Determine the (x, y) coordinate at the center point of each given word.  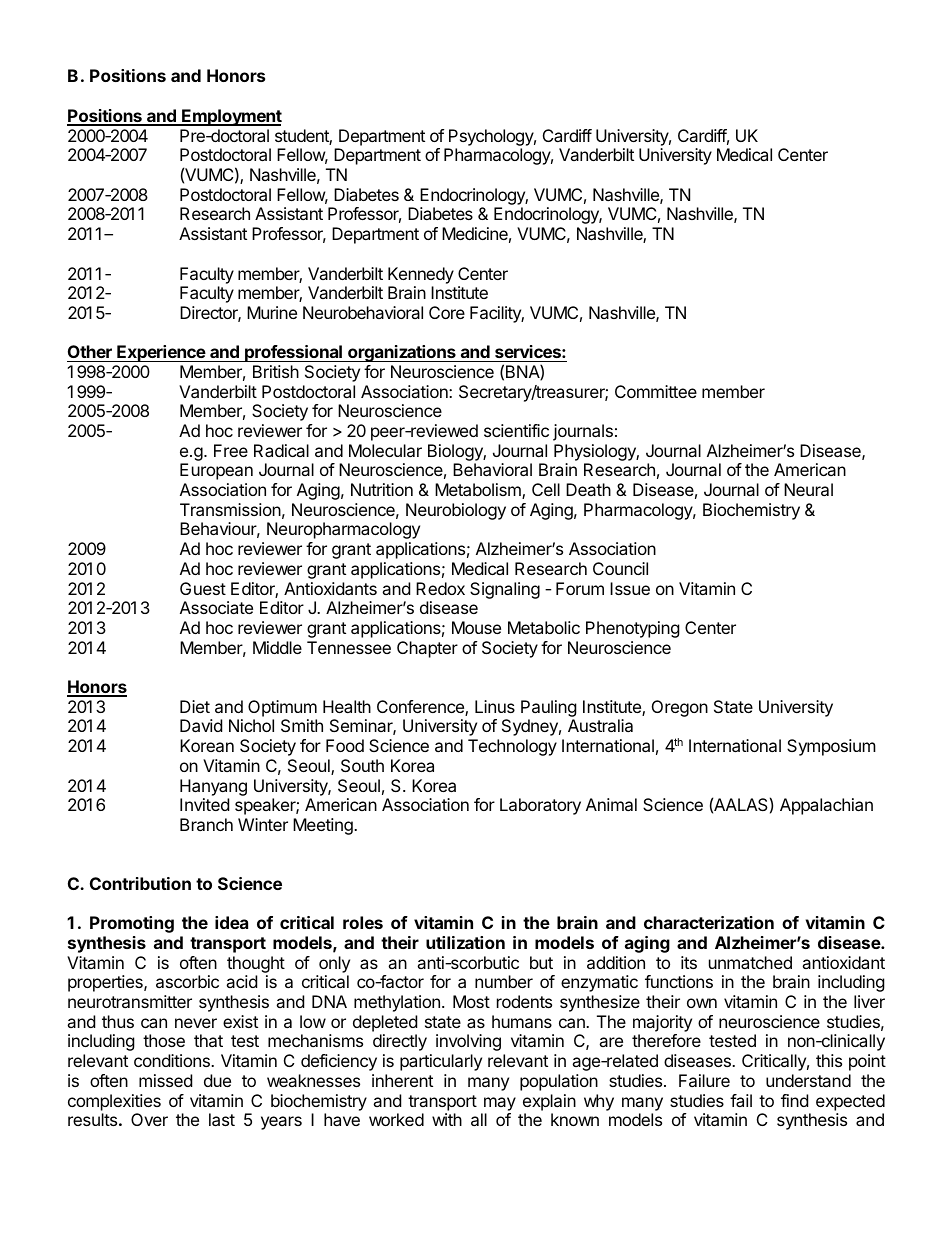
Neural (808, 489)
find (794, 1100)
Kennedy (421, 275)
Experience (161, 353)
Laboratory (540, 806)
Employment (231, 117)
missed (165, 1080)
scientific (516, 430)
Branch (206, 824)
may (500, 1104)
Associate (216, 607)
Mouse (476, 627)
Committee (656, 391)
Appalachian (826, 806)
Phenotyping (633, 629)
